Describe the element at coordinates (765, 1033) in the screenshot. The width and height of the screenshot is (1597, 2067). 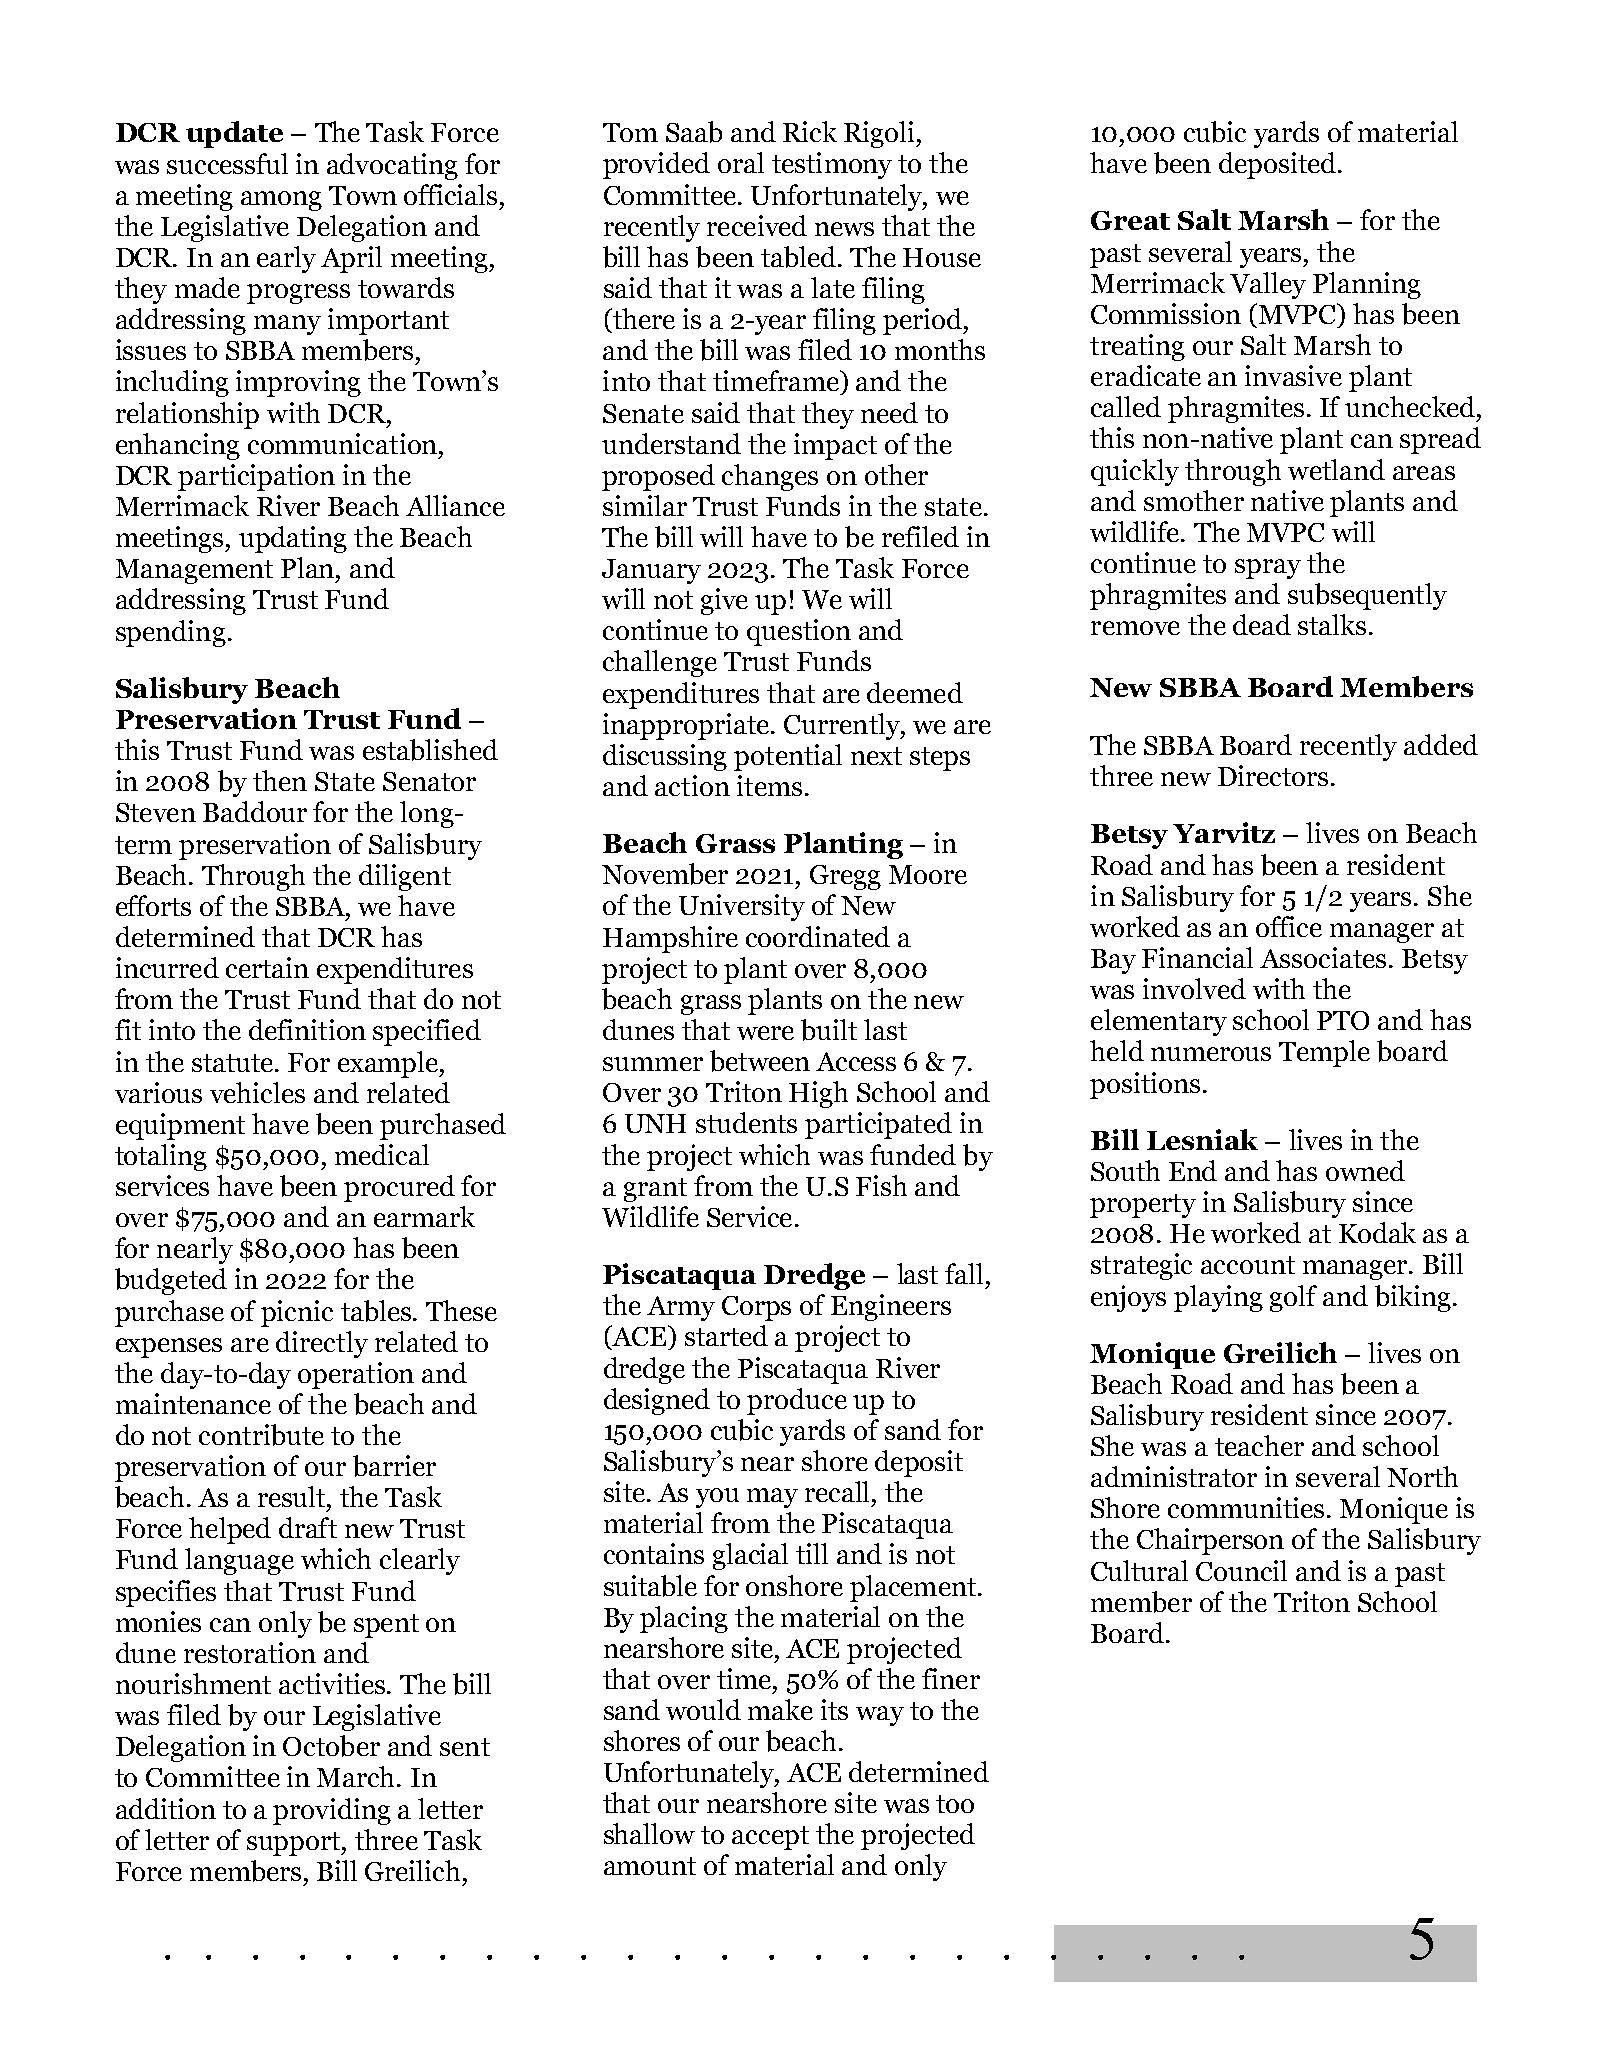
I see `were` at that location.
